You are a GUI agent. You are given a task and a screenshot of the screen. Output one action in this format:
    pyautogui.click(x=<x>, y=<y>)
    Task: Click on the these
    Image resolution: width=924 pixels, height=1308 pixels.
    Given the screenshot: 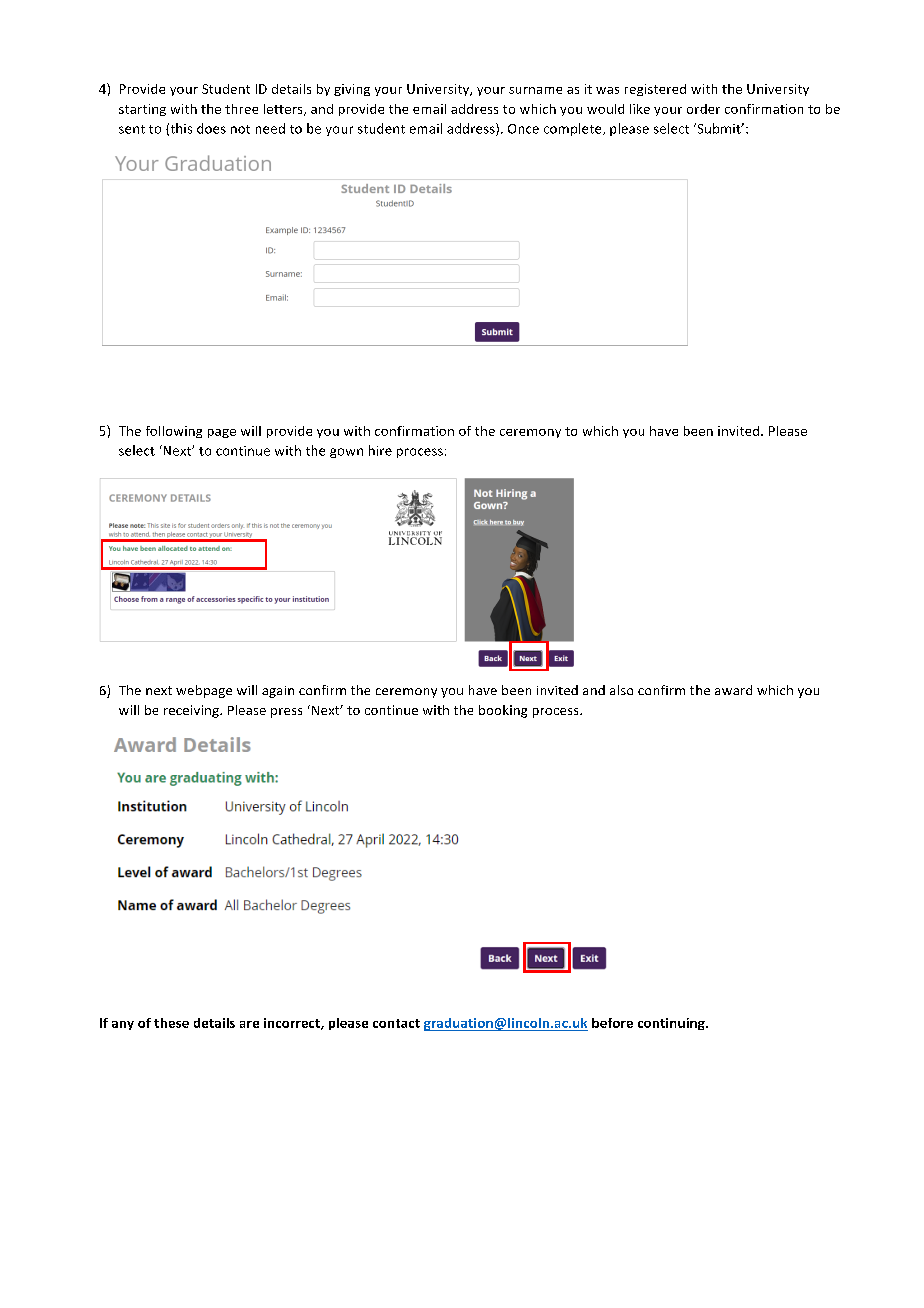 What is the action you would take?
    pyautogui.click(x=171, y=1023)
